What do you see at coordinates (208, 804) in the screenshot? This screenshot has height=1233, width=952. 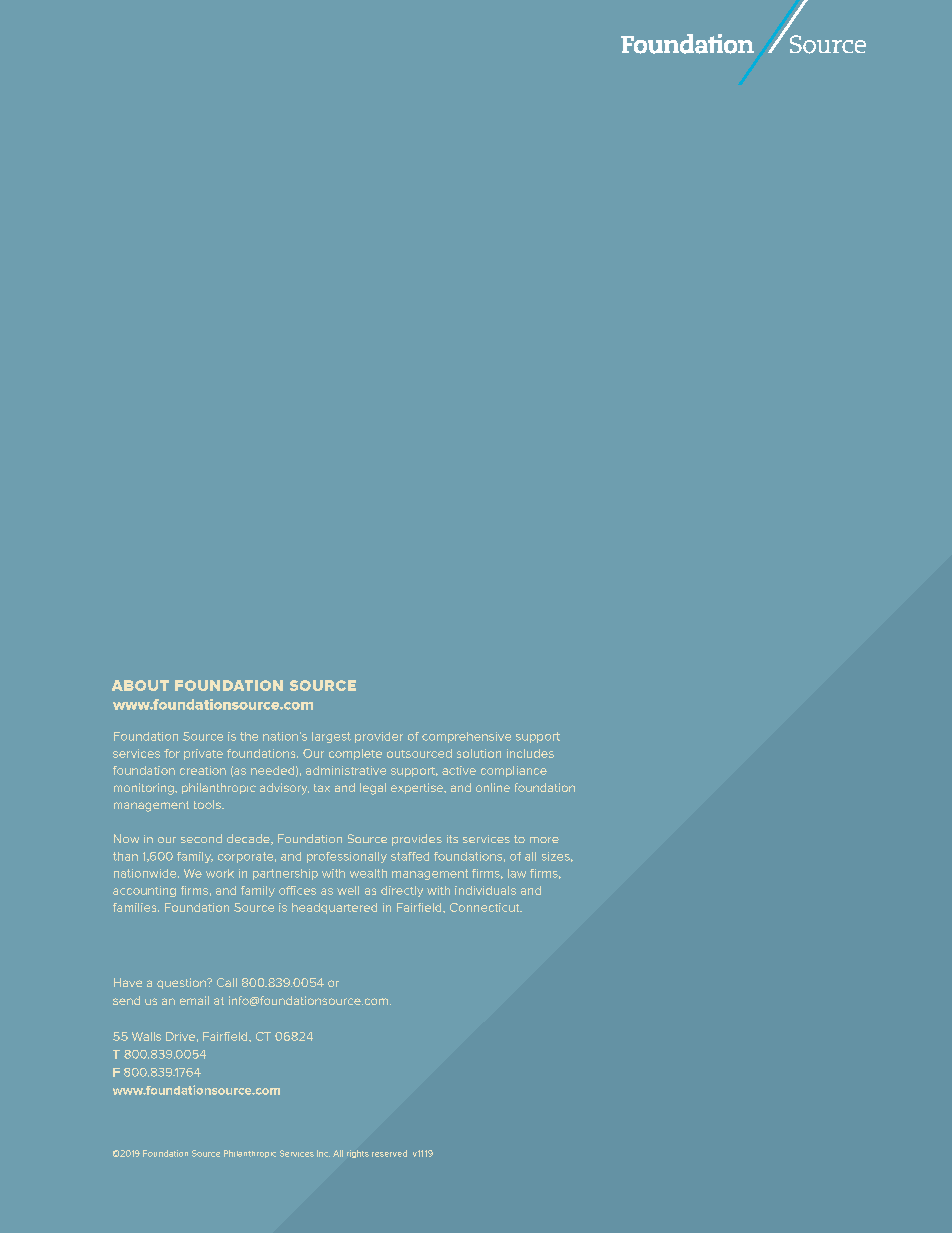 I see `tools` at bounding box center [208, 804].
